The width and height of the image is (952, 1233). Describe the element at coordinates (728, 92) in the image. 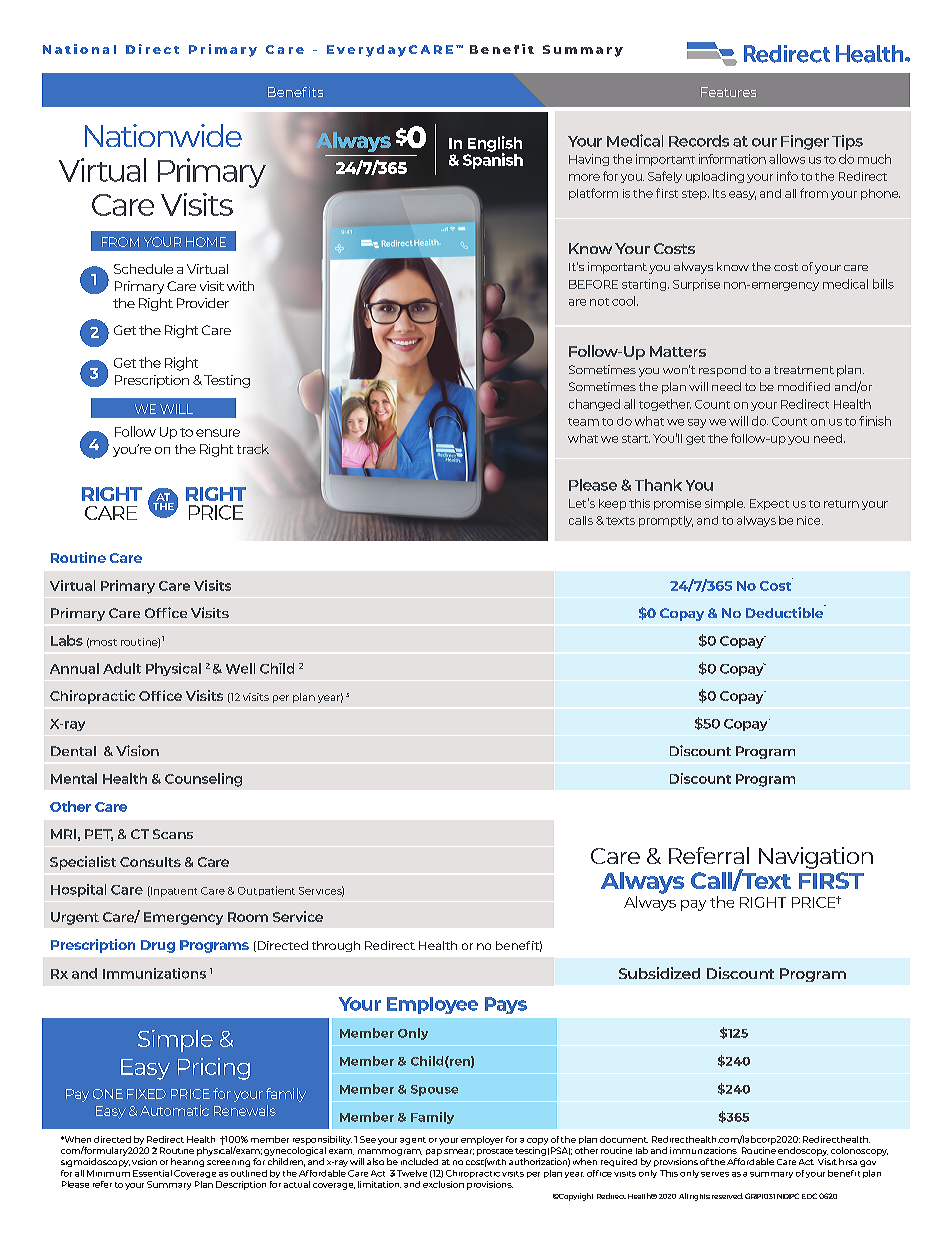

I see `Features` at that location.
